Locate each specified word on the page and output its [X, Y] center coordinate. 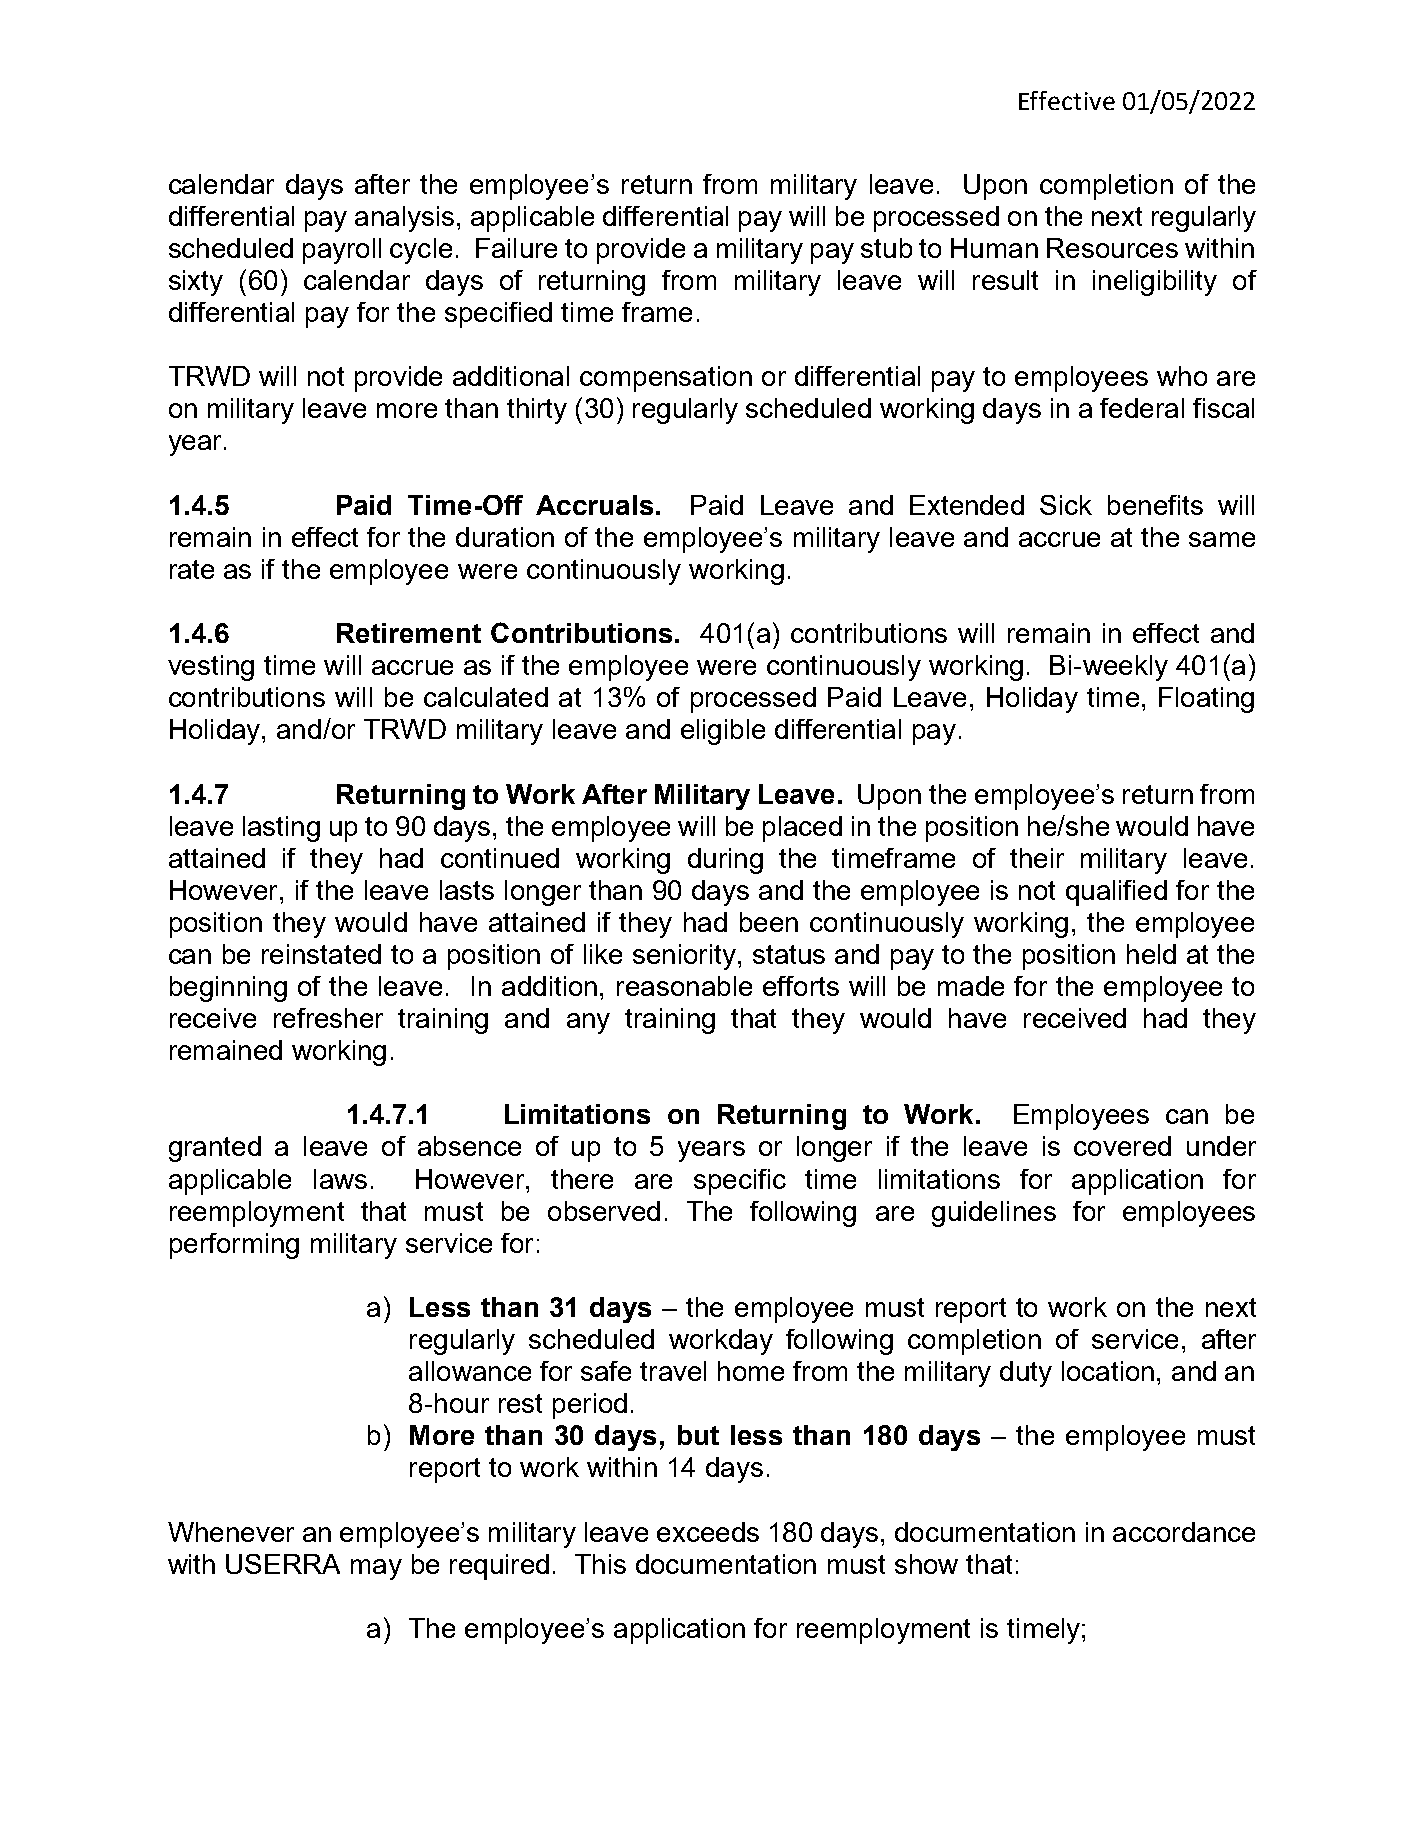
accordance [1184, 1532]
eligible [723, 732]
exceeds [708, 1532]
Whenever [231, 1532]
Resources [1112, 248]
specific [740, 1182]
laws [340, 1179]
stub [886, 248]
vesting [211, 668]
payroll [342, 251]
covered [1122, 1146]
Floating [1206, 700]
